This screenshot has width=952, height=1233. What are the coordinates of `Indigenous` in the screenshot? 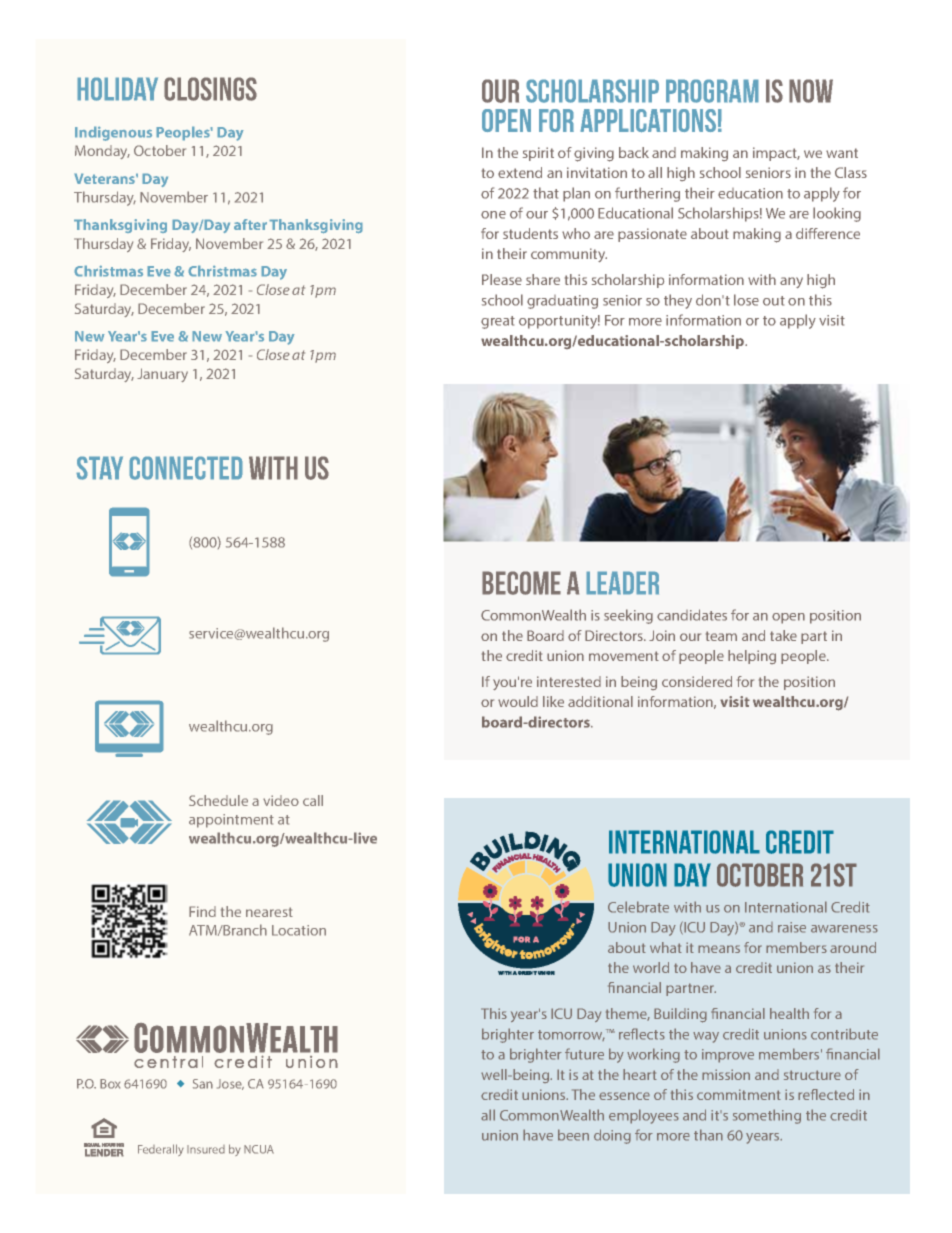 It's located at (113, 133).
